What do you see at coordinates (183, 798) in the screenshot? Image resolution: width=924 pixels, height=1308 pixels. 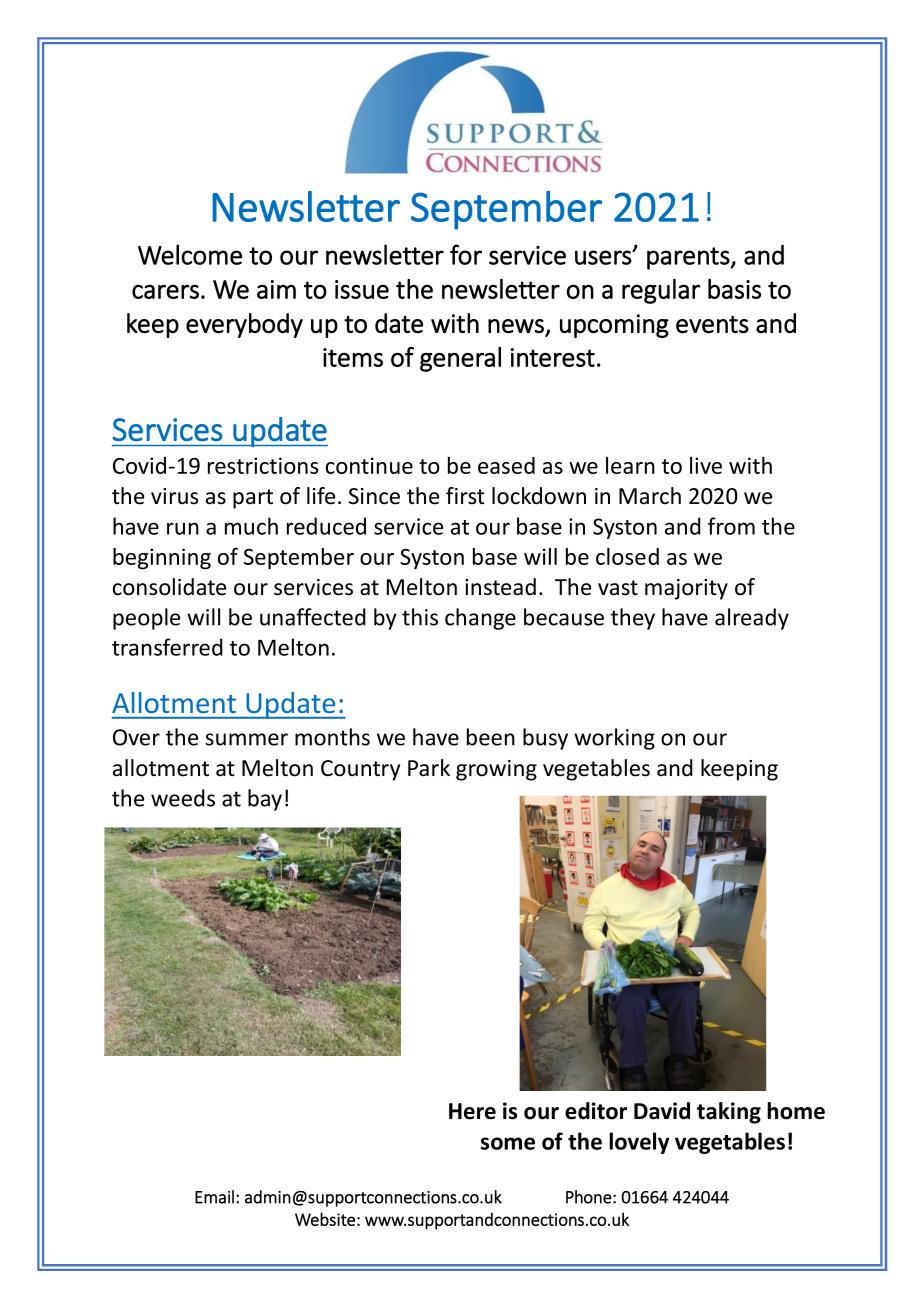 I see `weeds` at bounding box center [183, 798].
